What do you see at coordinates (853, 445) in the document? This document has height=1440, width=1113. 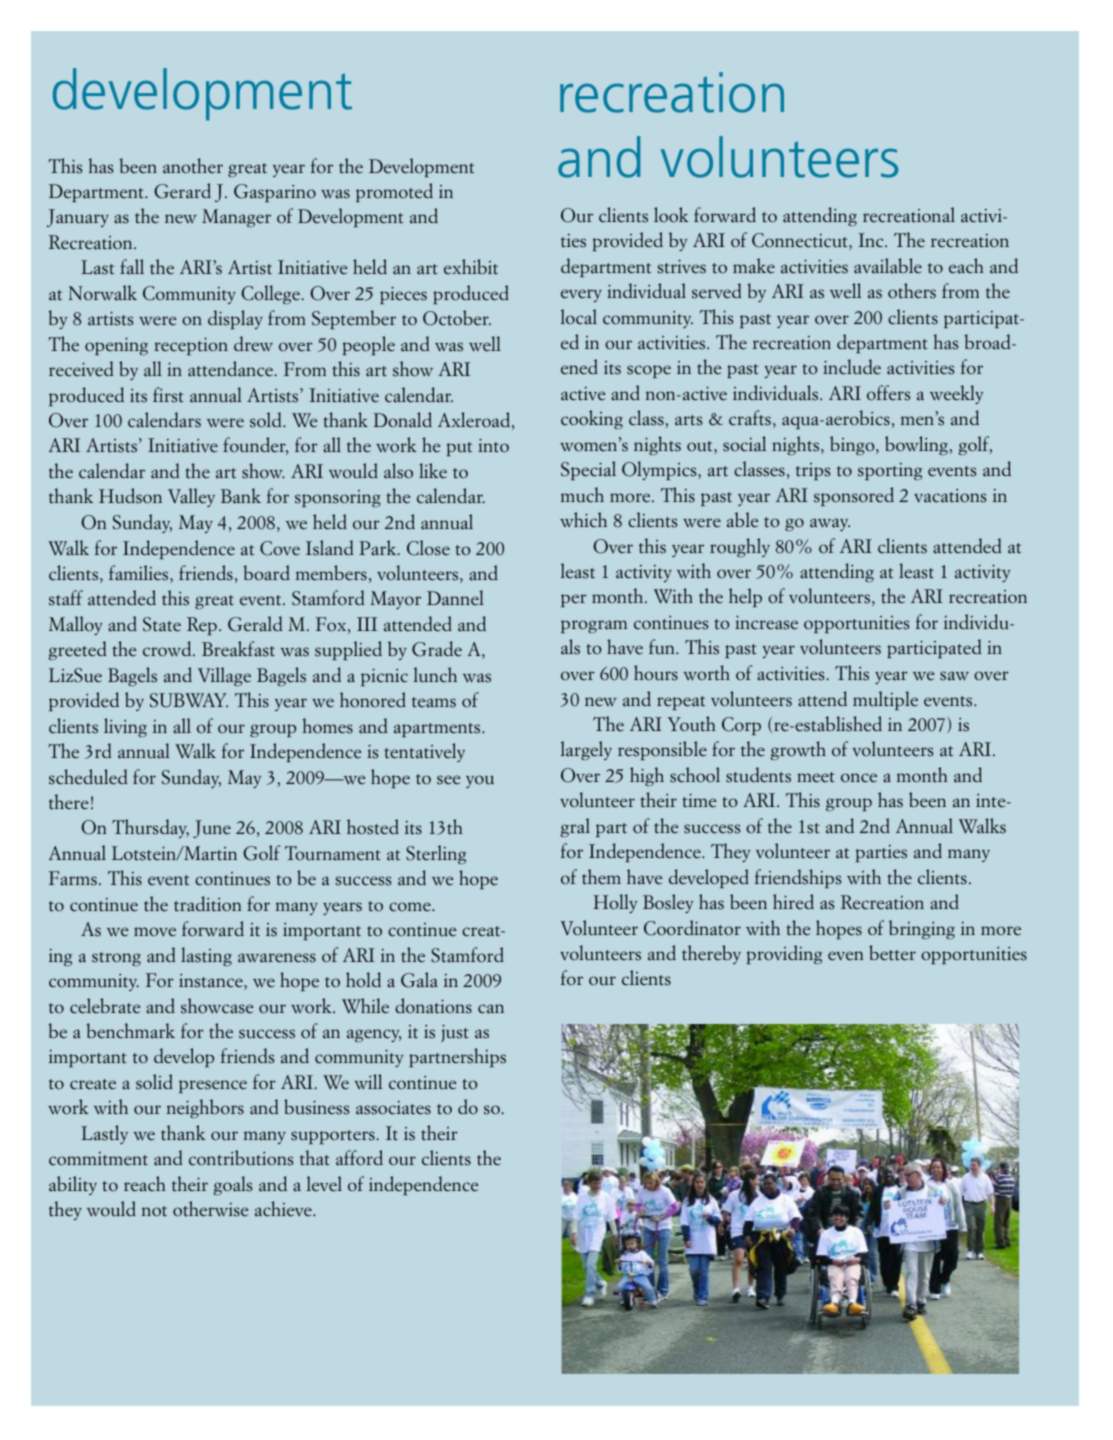 I see `bingo` at bounding box center [853, 445].
